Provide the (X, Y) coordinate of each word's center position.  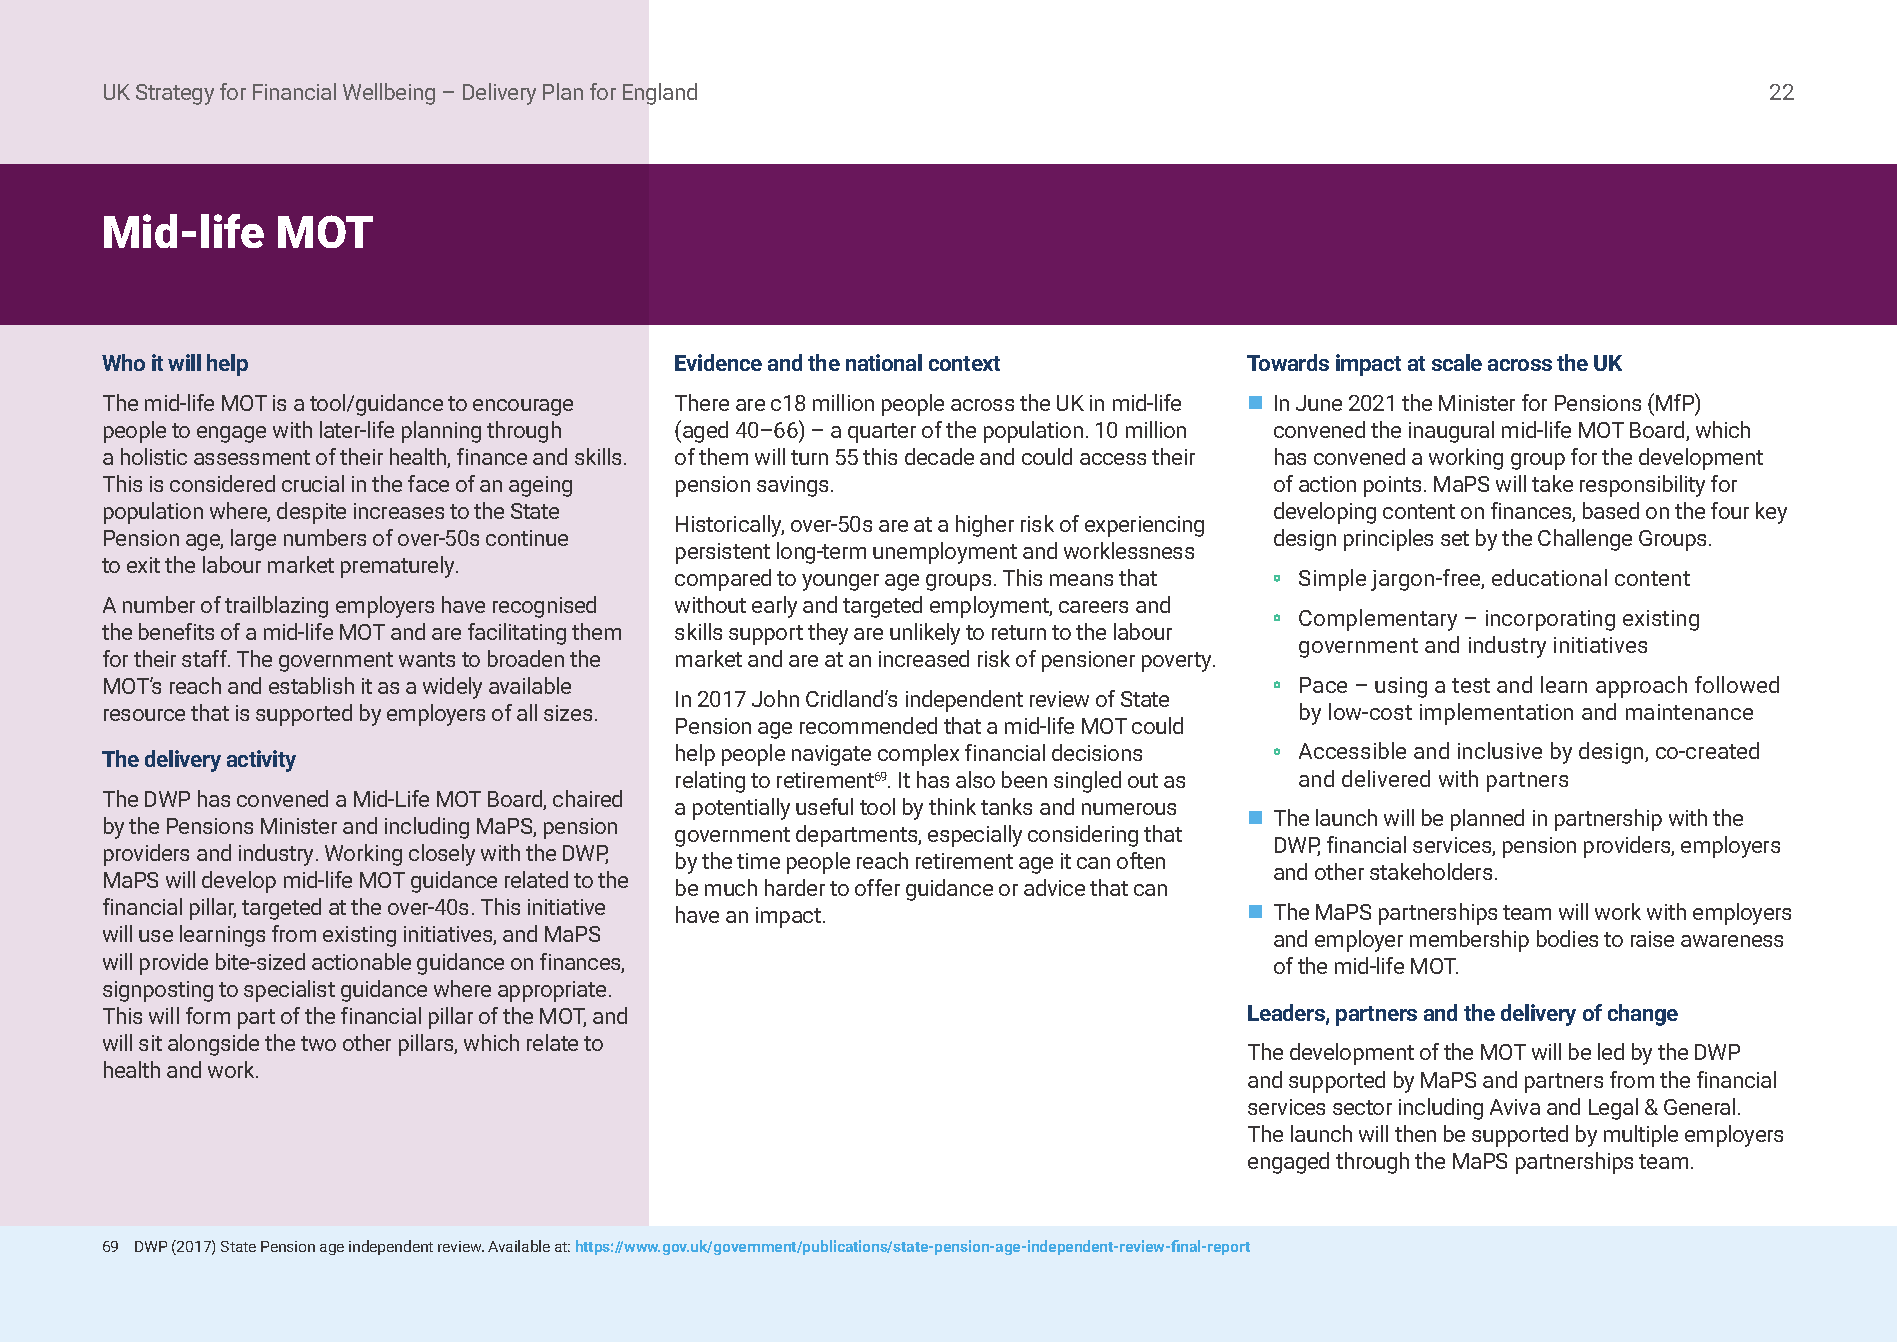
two (318, 1043)
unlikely (925, 634)
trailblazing (276, 607)
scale (1457, 362)
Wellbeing (389, 94)
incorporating (1550, 620)
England (660, 94)
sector (1362, 1107)
